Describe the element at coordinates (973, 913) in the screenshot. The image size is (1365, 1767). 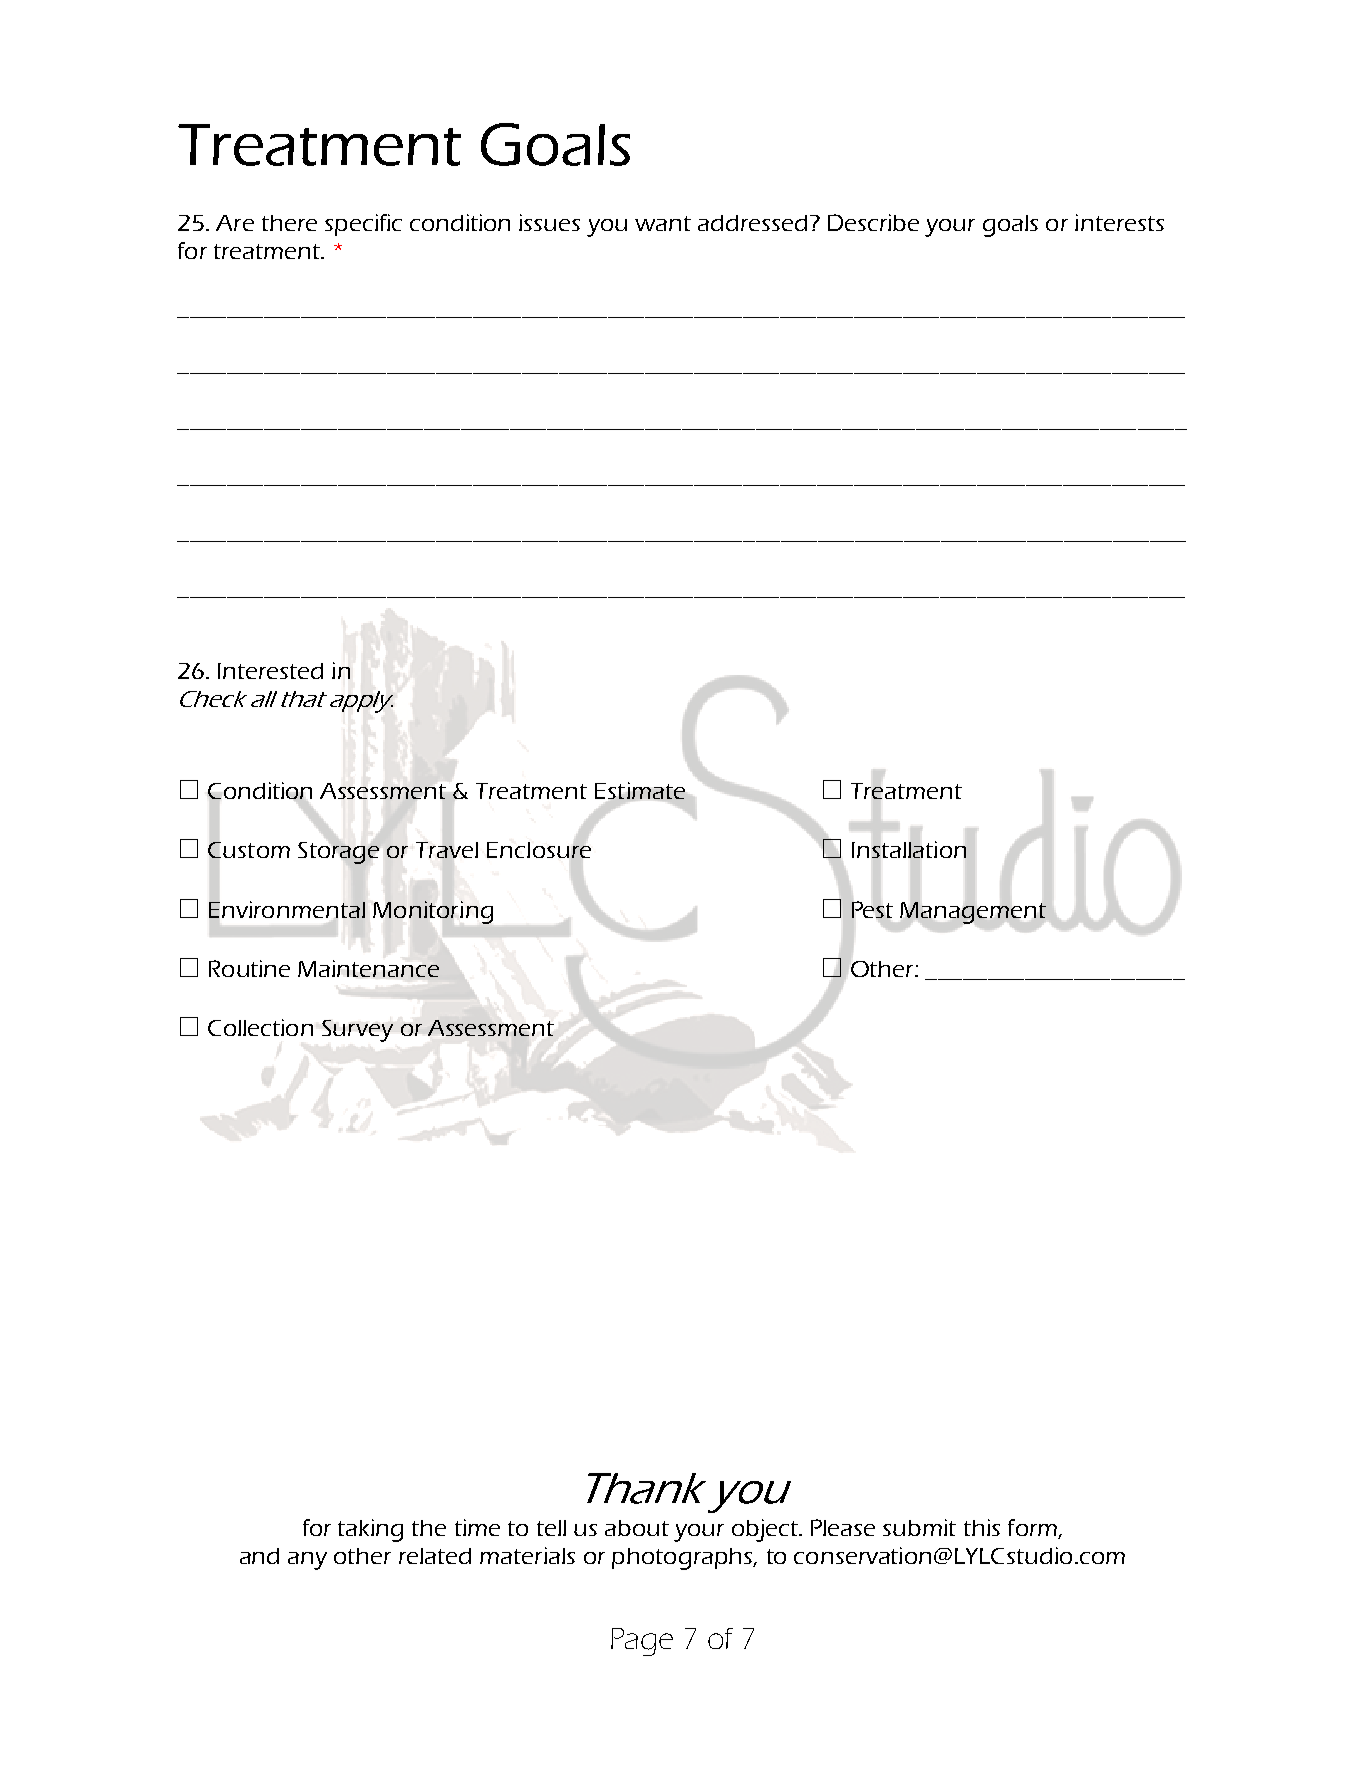
I see `Management` at that location.
